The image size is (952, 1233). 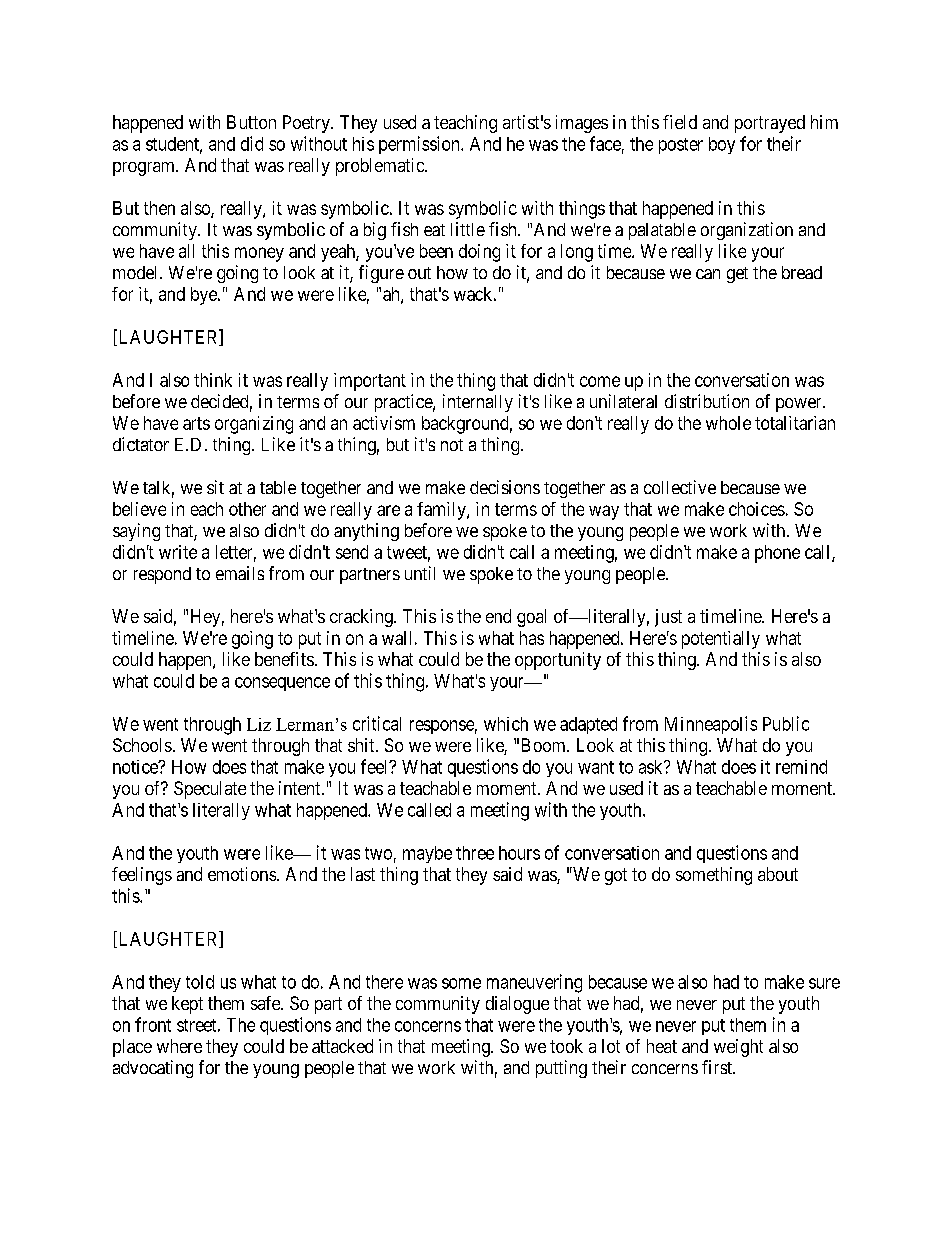 I want to click on permission, so click(x=420, y=145).
